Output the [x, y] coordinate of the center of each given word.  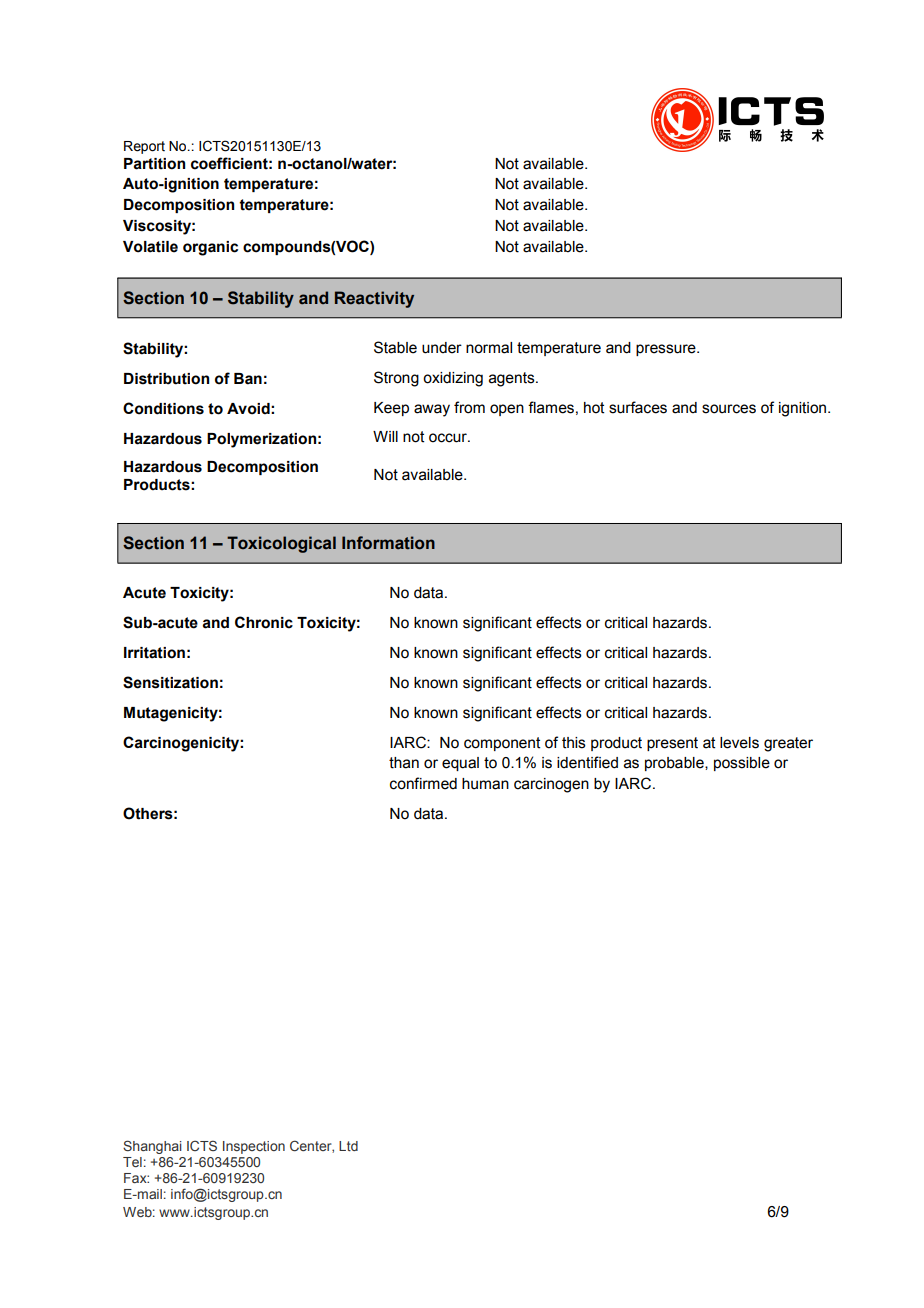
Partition [154, 164]
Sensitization [170, 682]
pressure [667, 350]
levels [739, 743]
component [502, 744]
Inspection [254, 1147]
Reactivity [374, 299]
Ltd [348, 1146]
